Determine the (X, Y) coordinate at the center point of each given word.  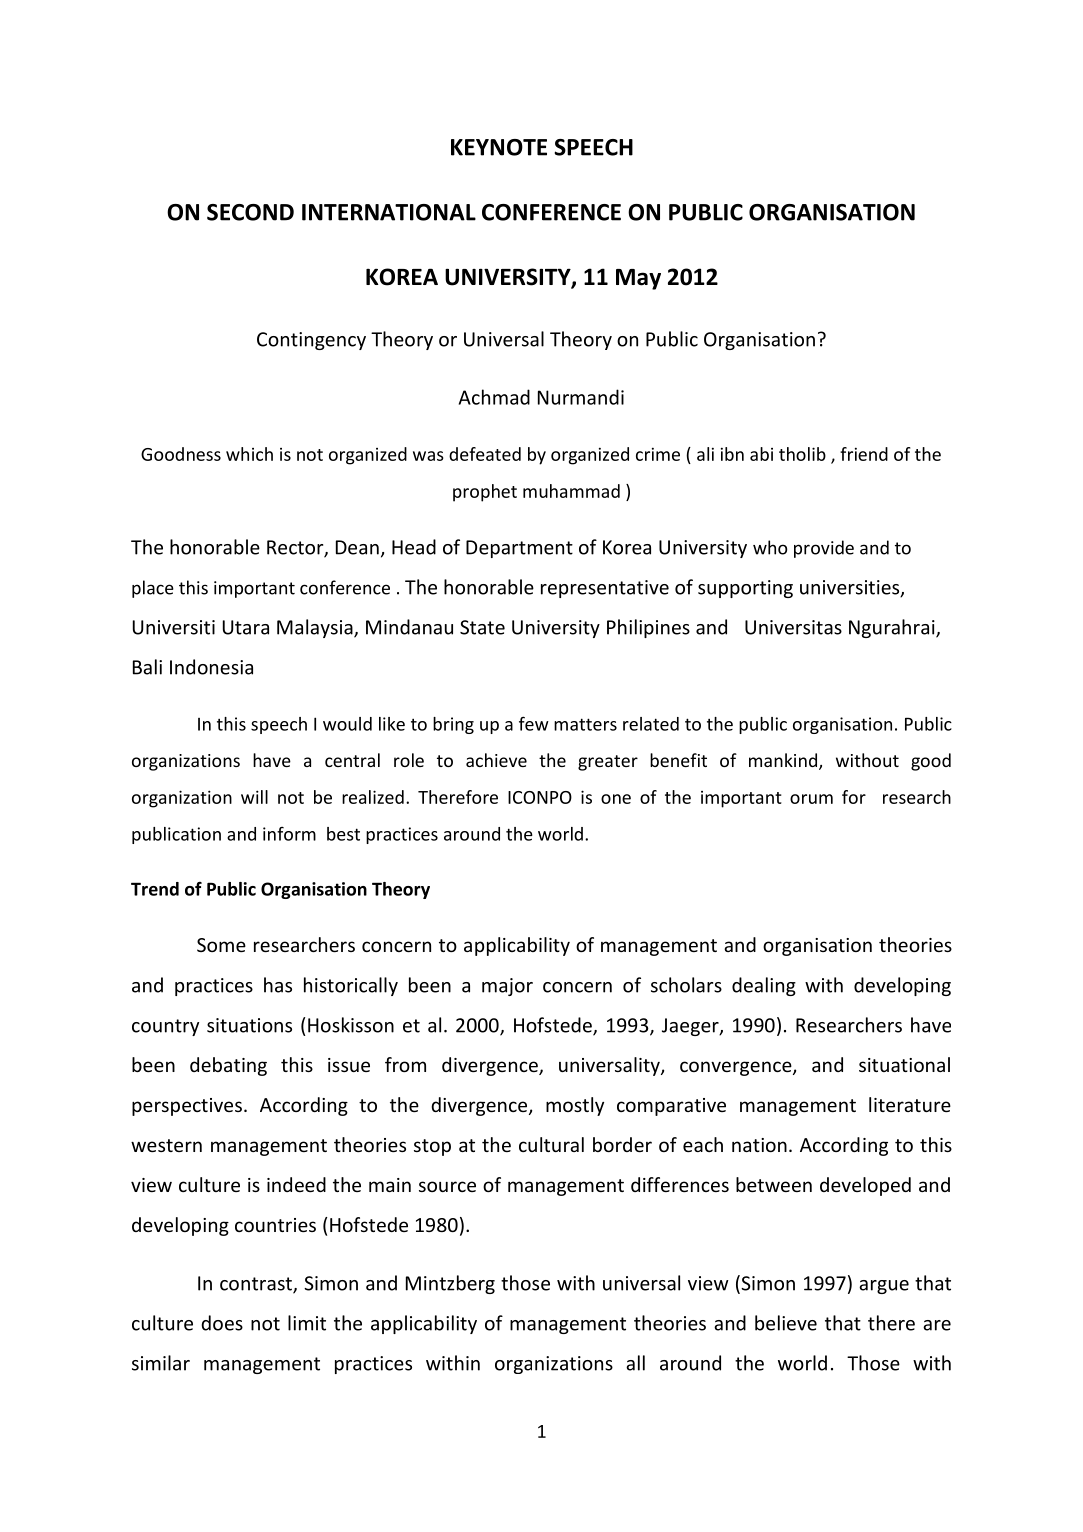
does (222, 1323)
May (638, 279)
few (534, 723)
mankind (783, 760)
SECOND (250, 212)
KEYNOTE (499, 147)
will (254, 797)
